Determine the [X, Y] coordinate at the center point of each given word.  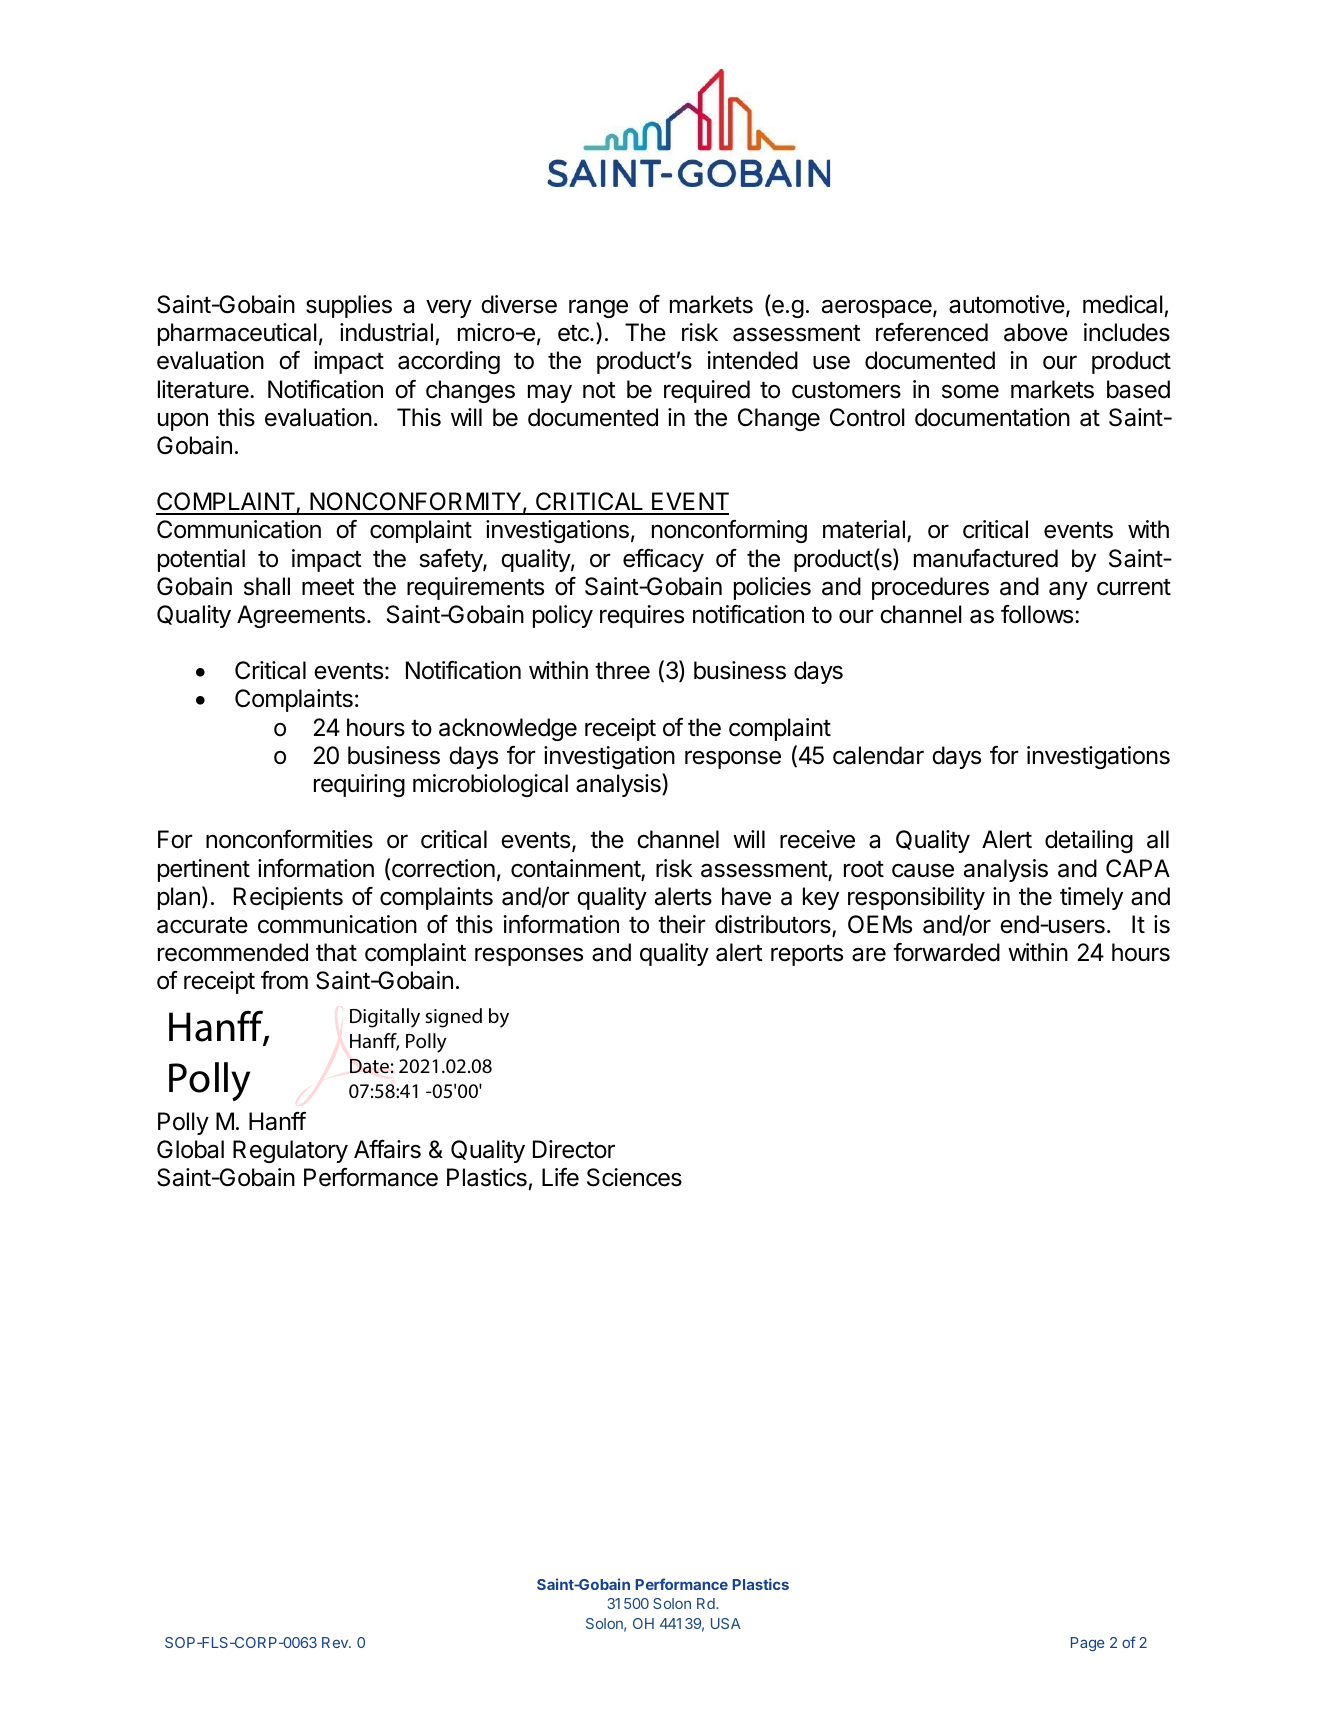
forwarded [946, 952]
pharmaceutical [237, 334]
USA [726, 1623]
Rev [336, 1642]
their [682, 924]
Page [1087, 1644]
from [284, 980]
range [598, 308]
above [1036, 332]
